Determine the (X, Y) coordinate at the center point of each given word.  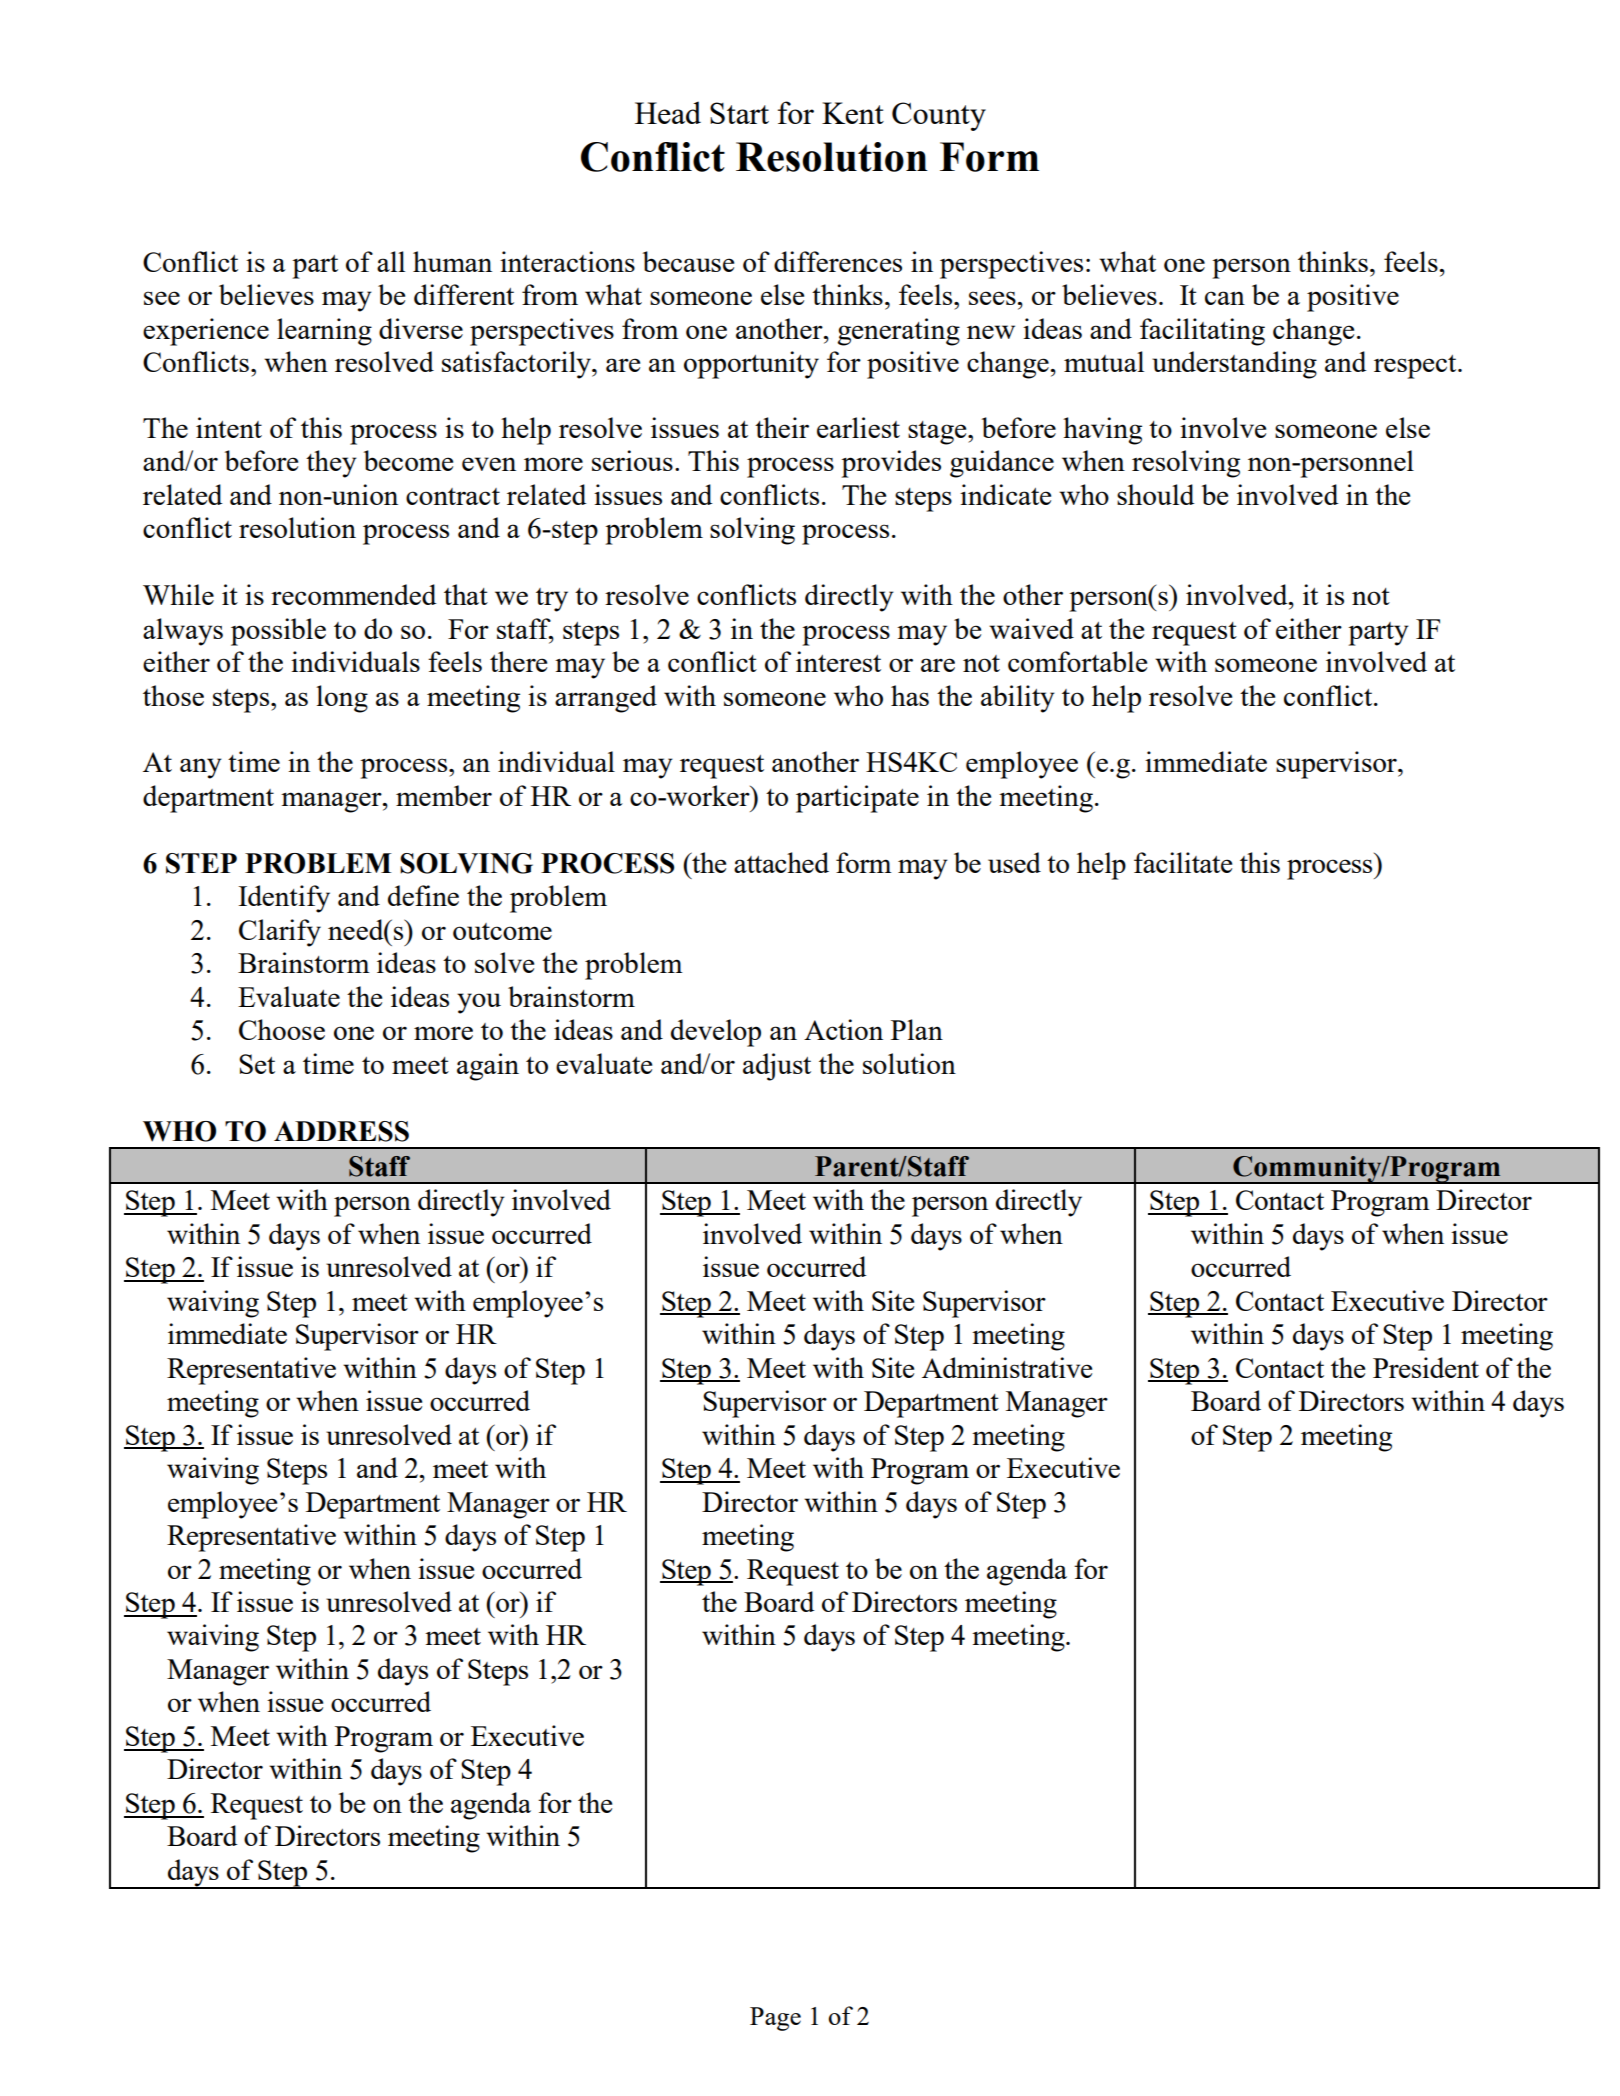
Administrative (1007, 1367)
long (342, 699)
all (391, 261)
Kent (853, 113)
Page (775, 2019)
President (1426, 1367)
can (1225, 298)
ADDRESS (341, 1131)
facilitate (1183, 862)
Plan (917, 1029)
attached (781, 862)
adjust (777, 1067)
